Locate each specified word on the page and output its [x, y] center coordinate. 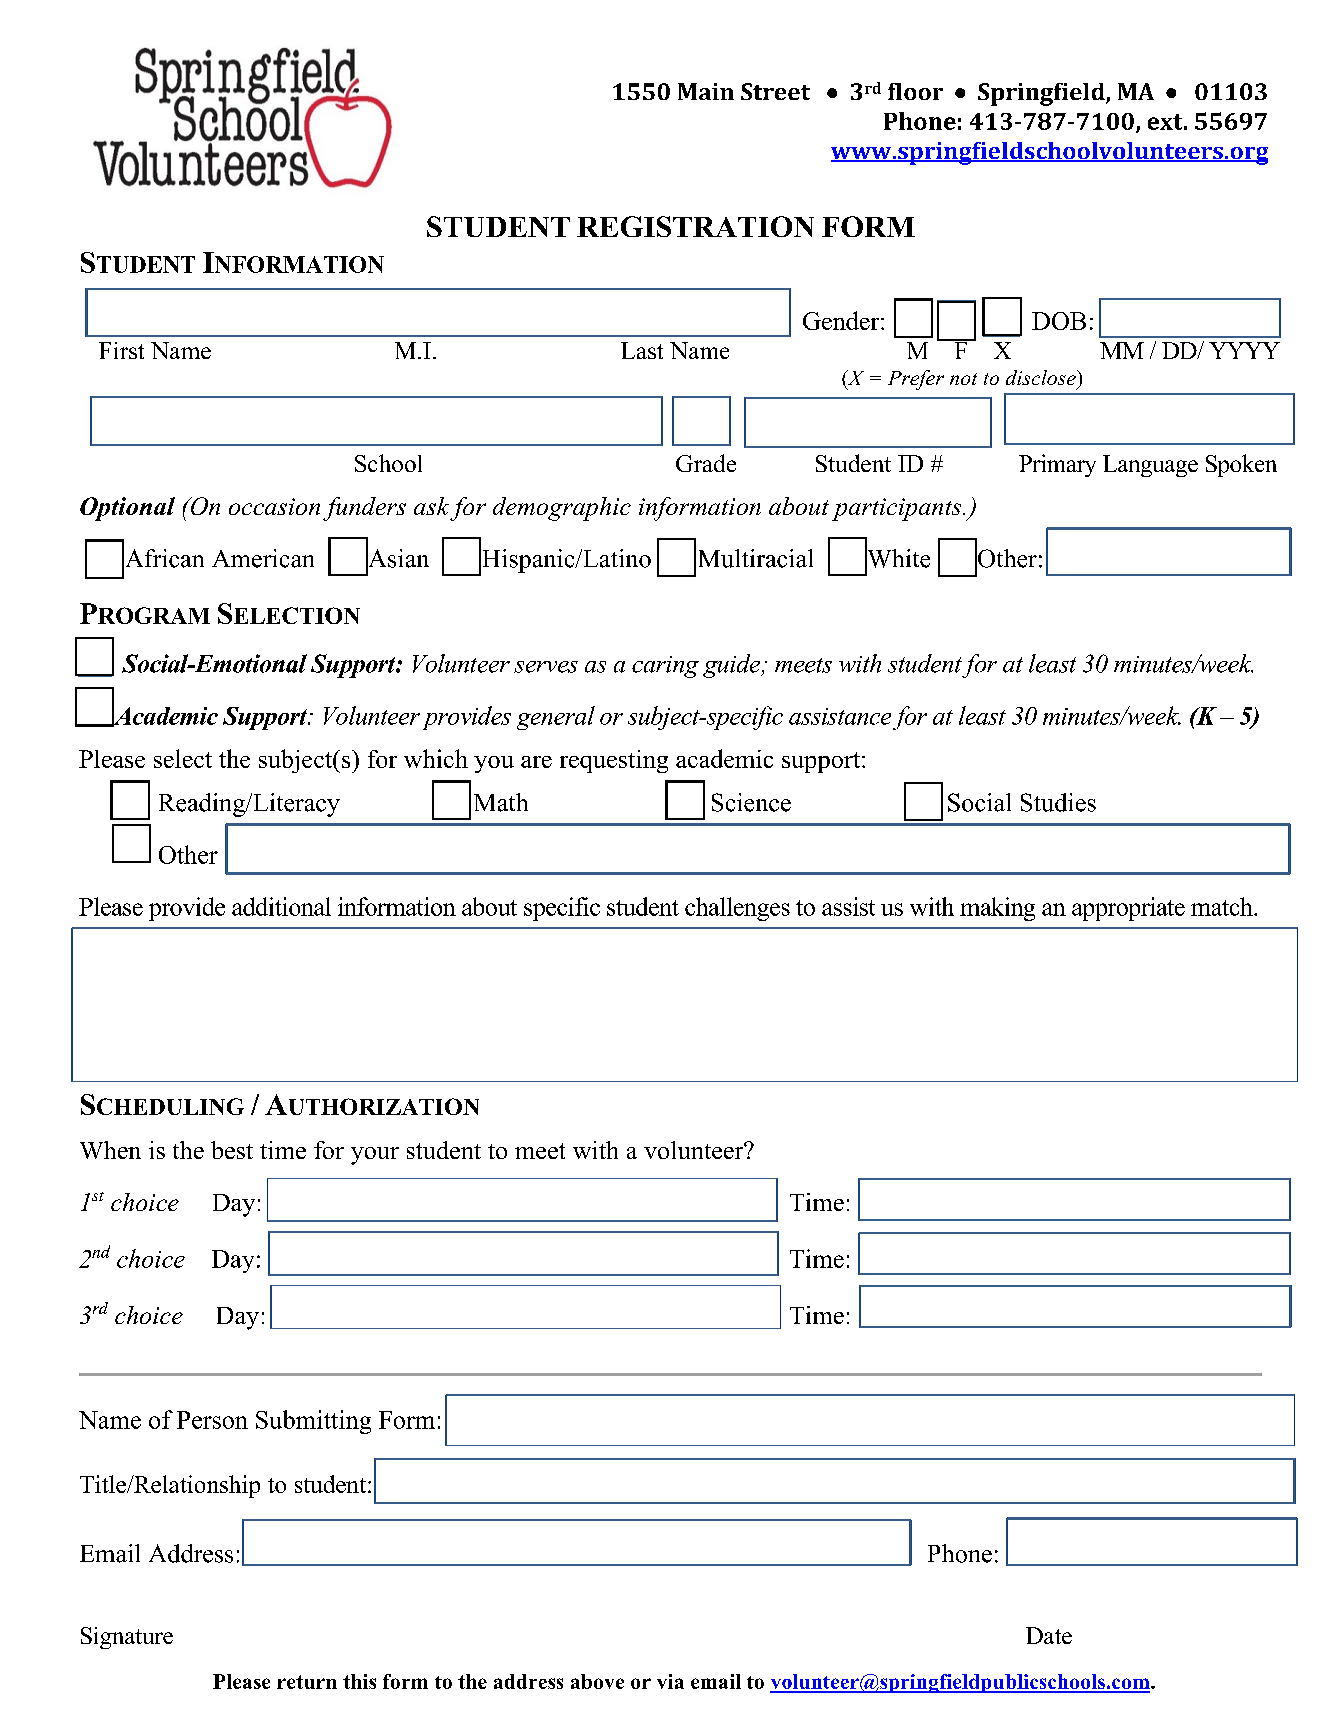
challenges [737, 909]
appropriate [1128, 909]
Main [706, 91]
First [121, 350]
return [307, 1682]
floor [915, 91]
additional [281, 906]
